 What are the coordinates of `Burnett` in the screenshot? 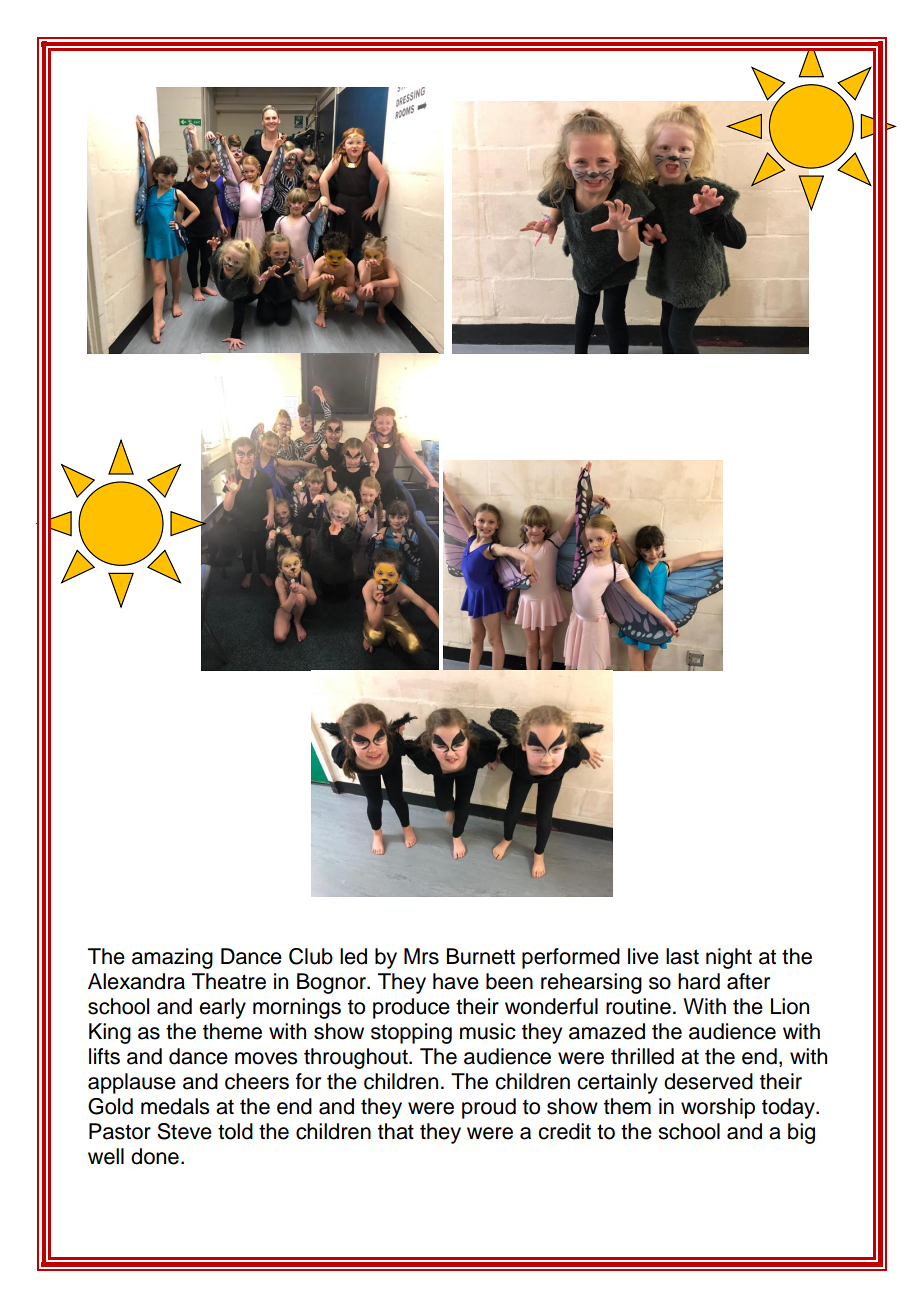 It's located at (481, 956).
